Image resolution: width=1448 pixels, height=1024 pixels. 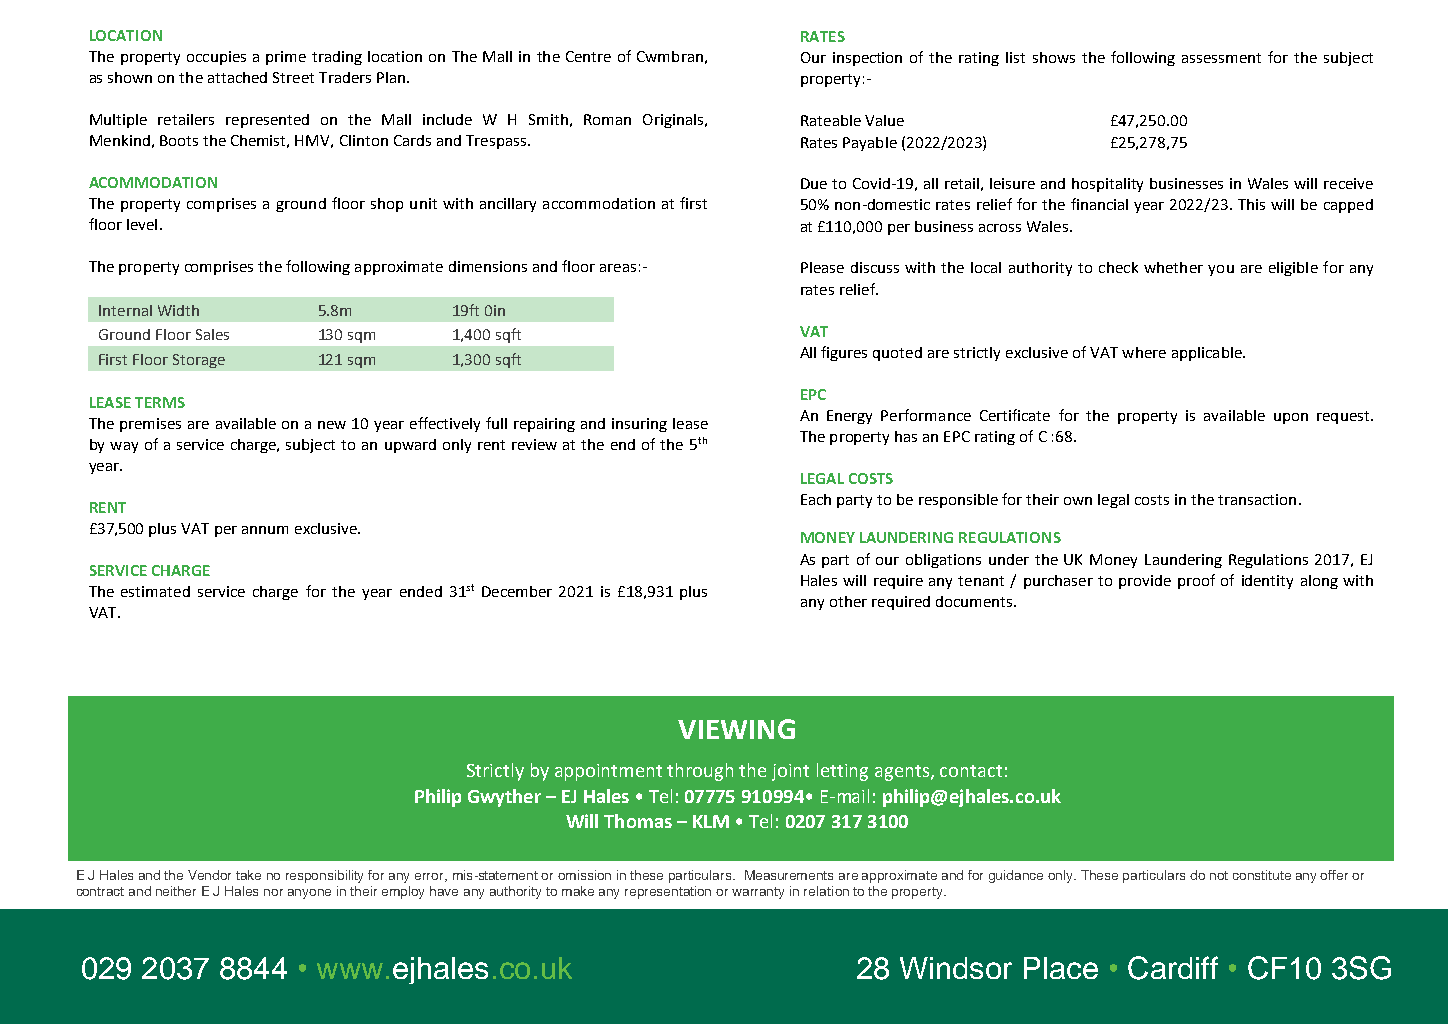 I want to click on Each, so click(x=816, y=499).
